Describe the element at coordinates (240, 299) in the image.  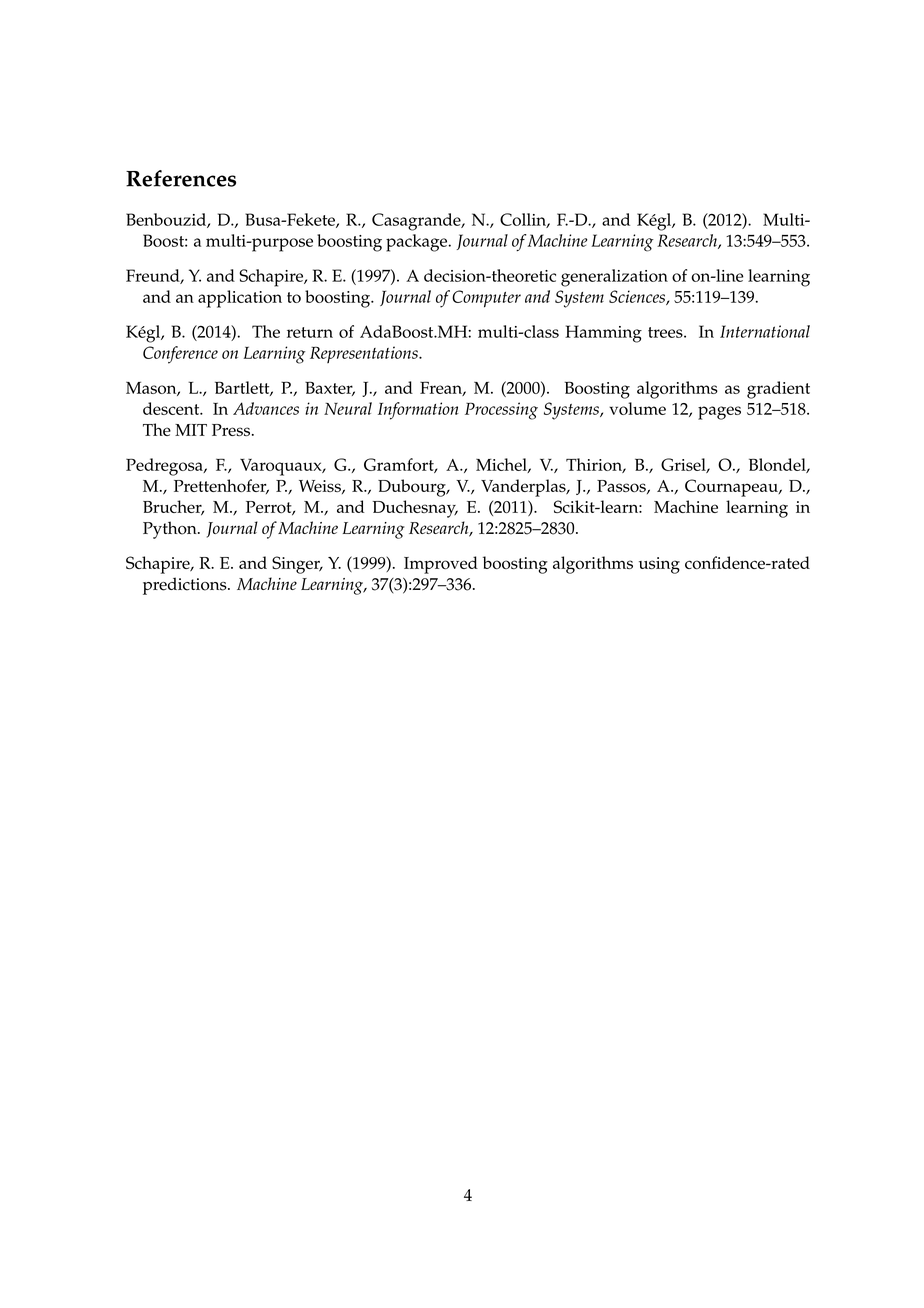
I see `application` at that location.
